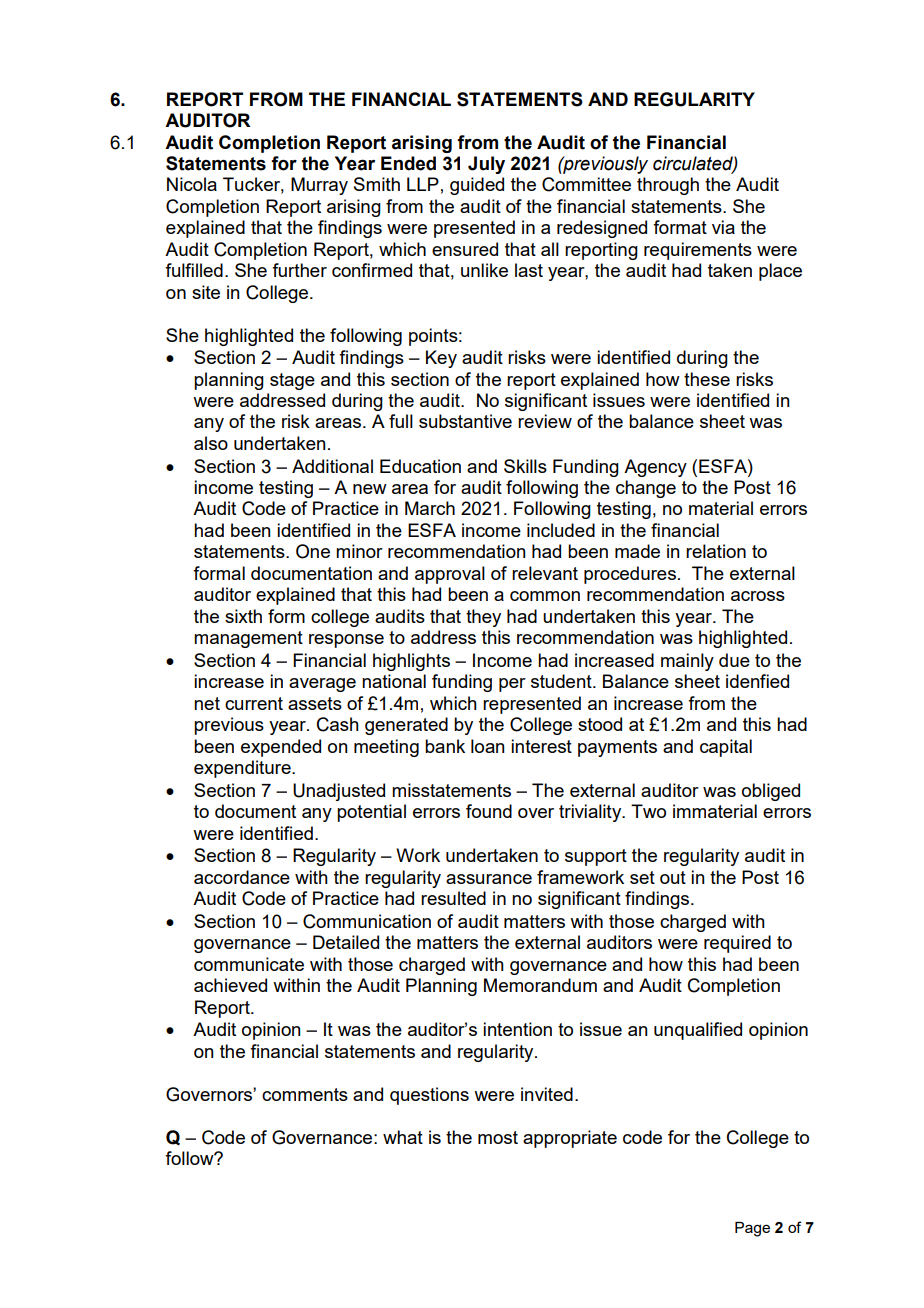 The image size is (924, 1308). Describe the element at coordinates (292, 381) in the screenshot. I see `stage` at that location.
